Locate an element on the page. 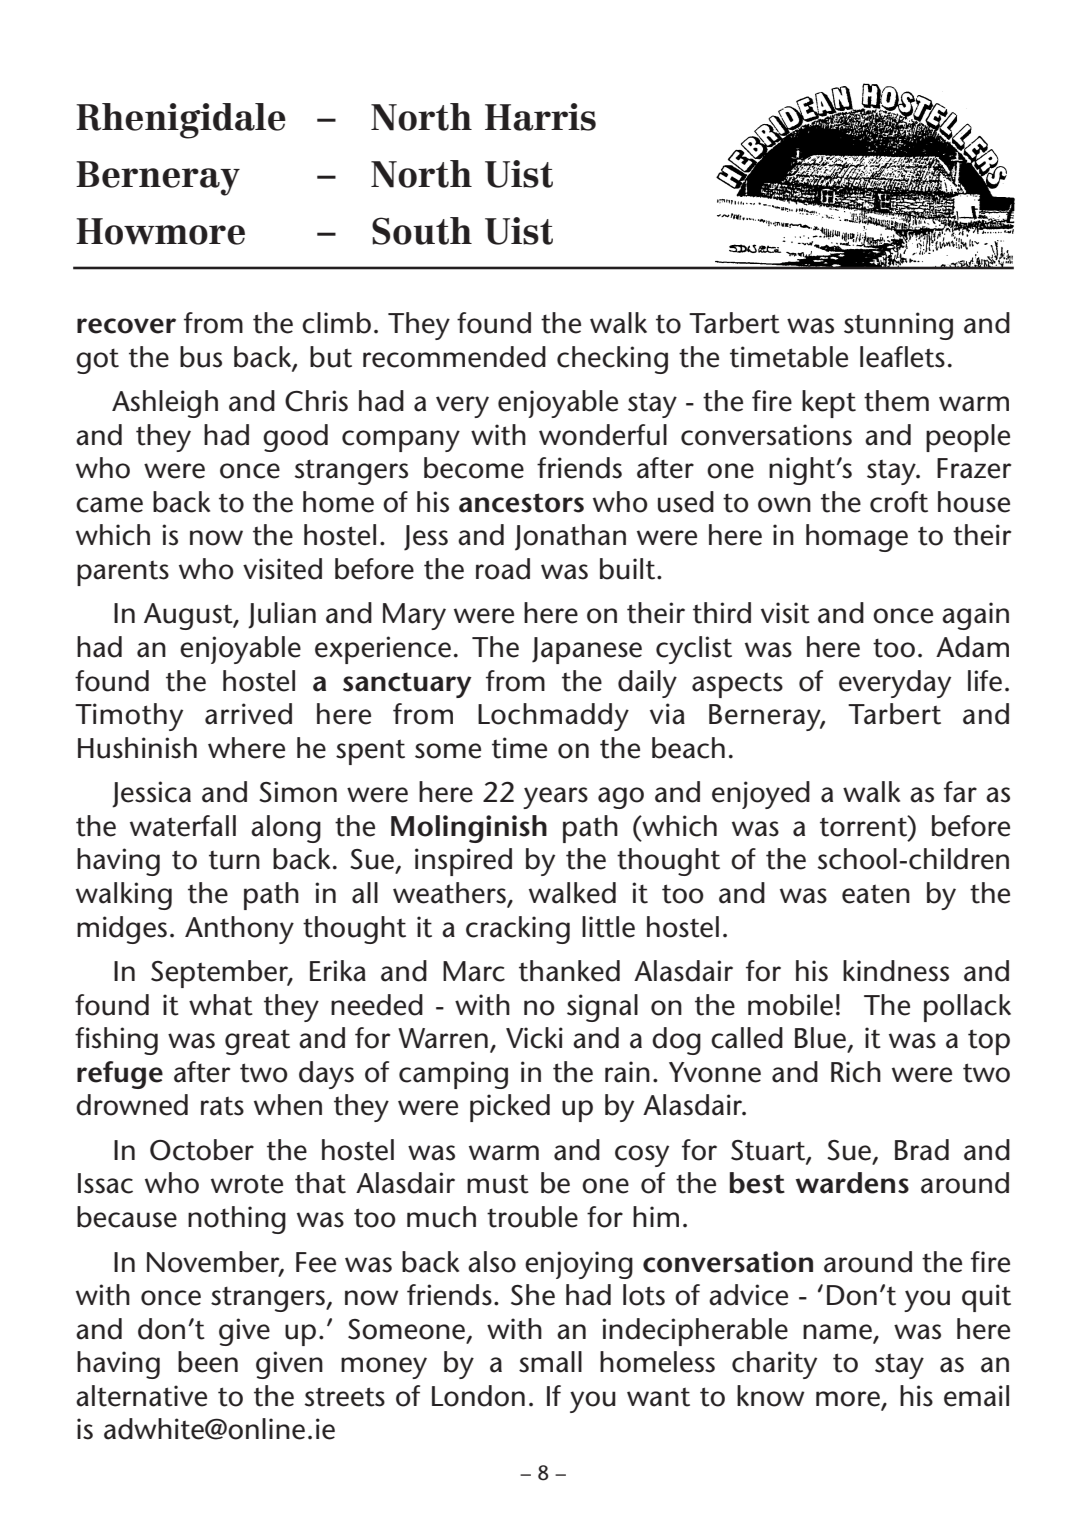 The width and height of the image is (1087, 1537). stunning is located at coordinates (898, 326).
